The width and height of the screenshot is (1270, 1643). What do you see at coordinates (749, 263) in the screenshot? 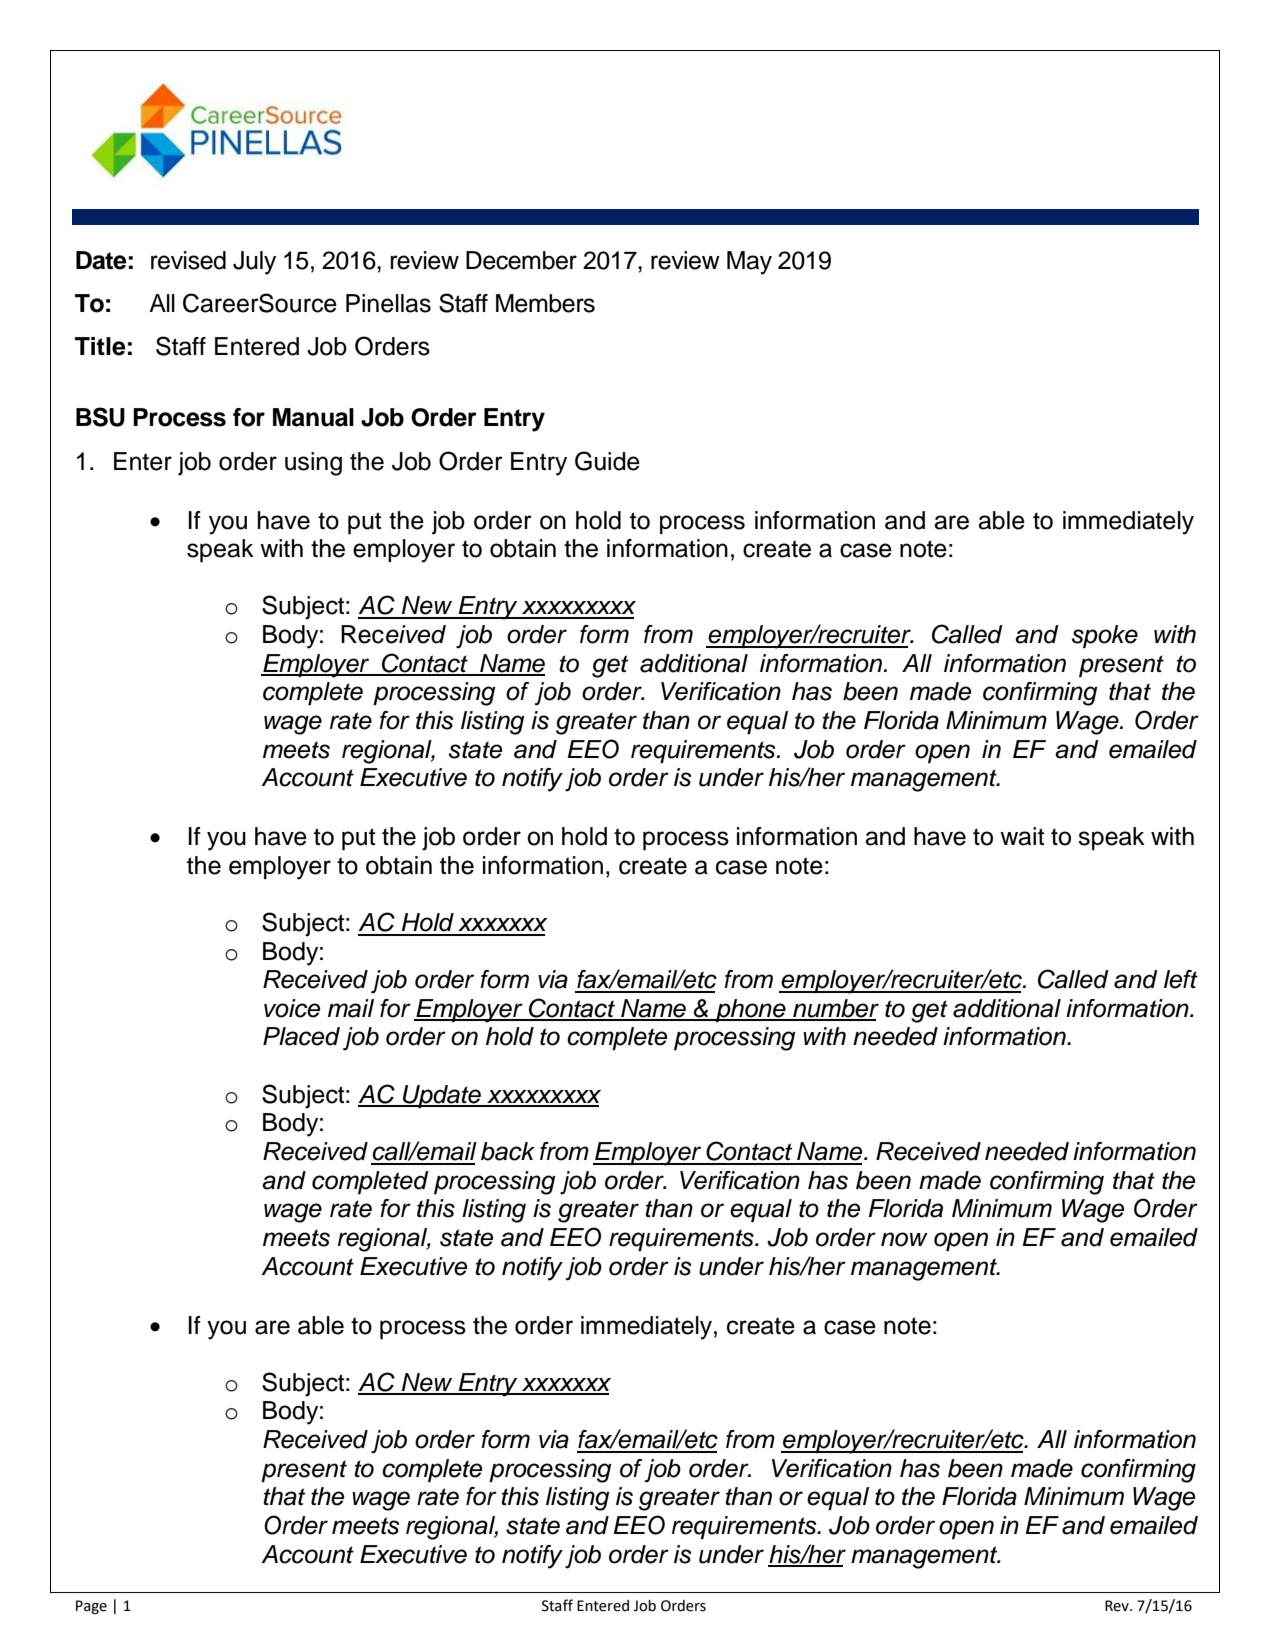
I see `May` at bounding box center [749, 263].
